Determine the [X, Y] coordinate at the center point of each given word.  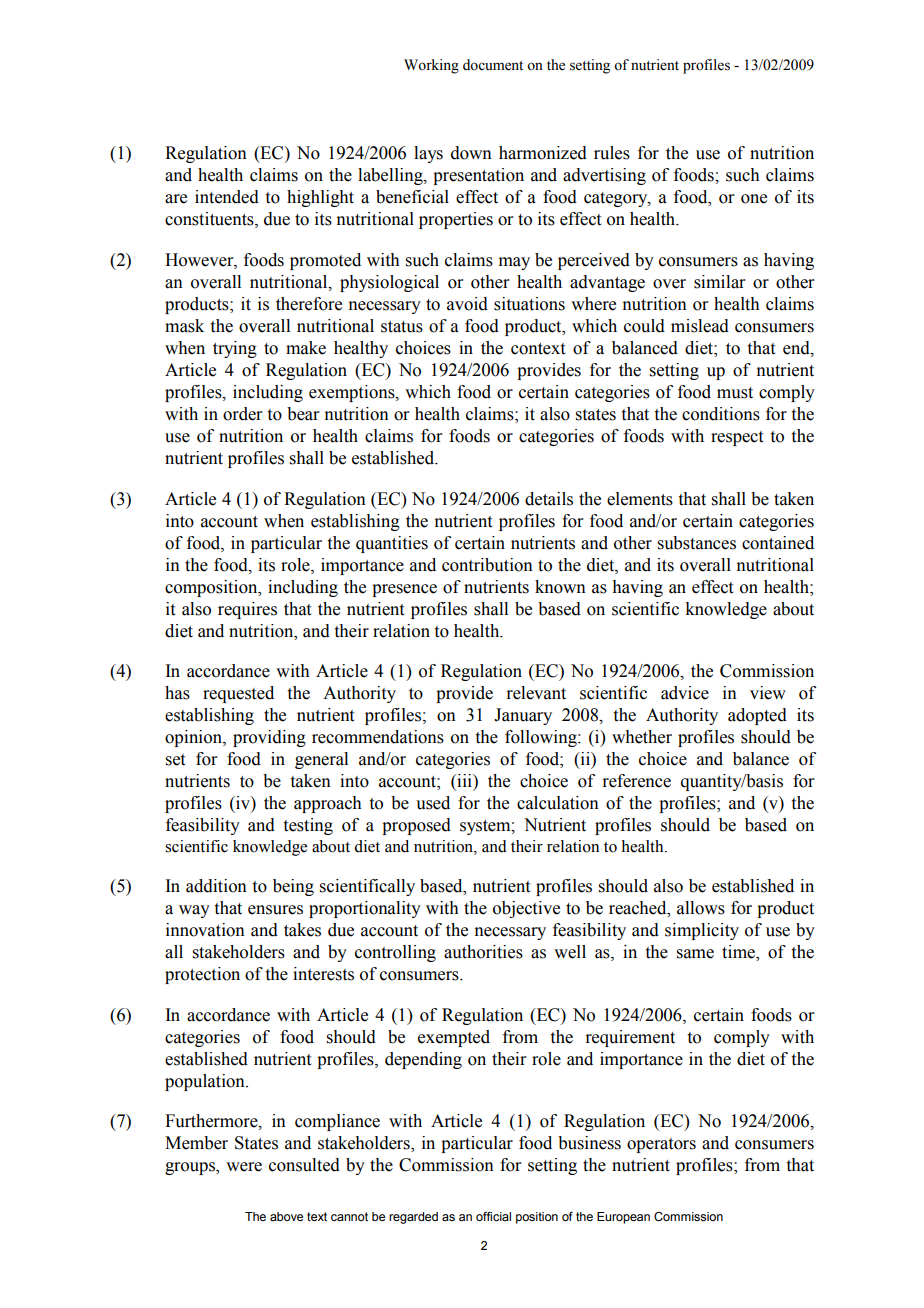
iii [464, 782]
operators [661, 1145]
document [493, 65]
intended [227, 197]
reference [636, 781]
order [243, 414]
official [493, 1216]
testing [308, 826]
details [549, 499]
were [244, 1167]
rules [612, 153]
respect [737, 438]
